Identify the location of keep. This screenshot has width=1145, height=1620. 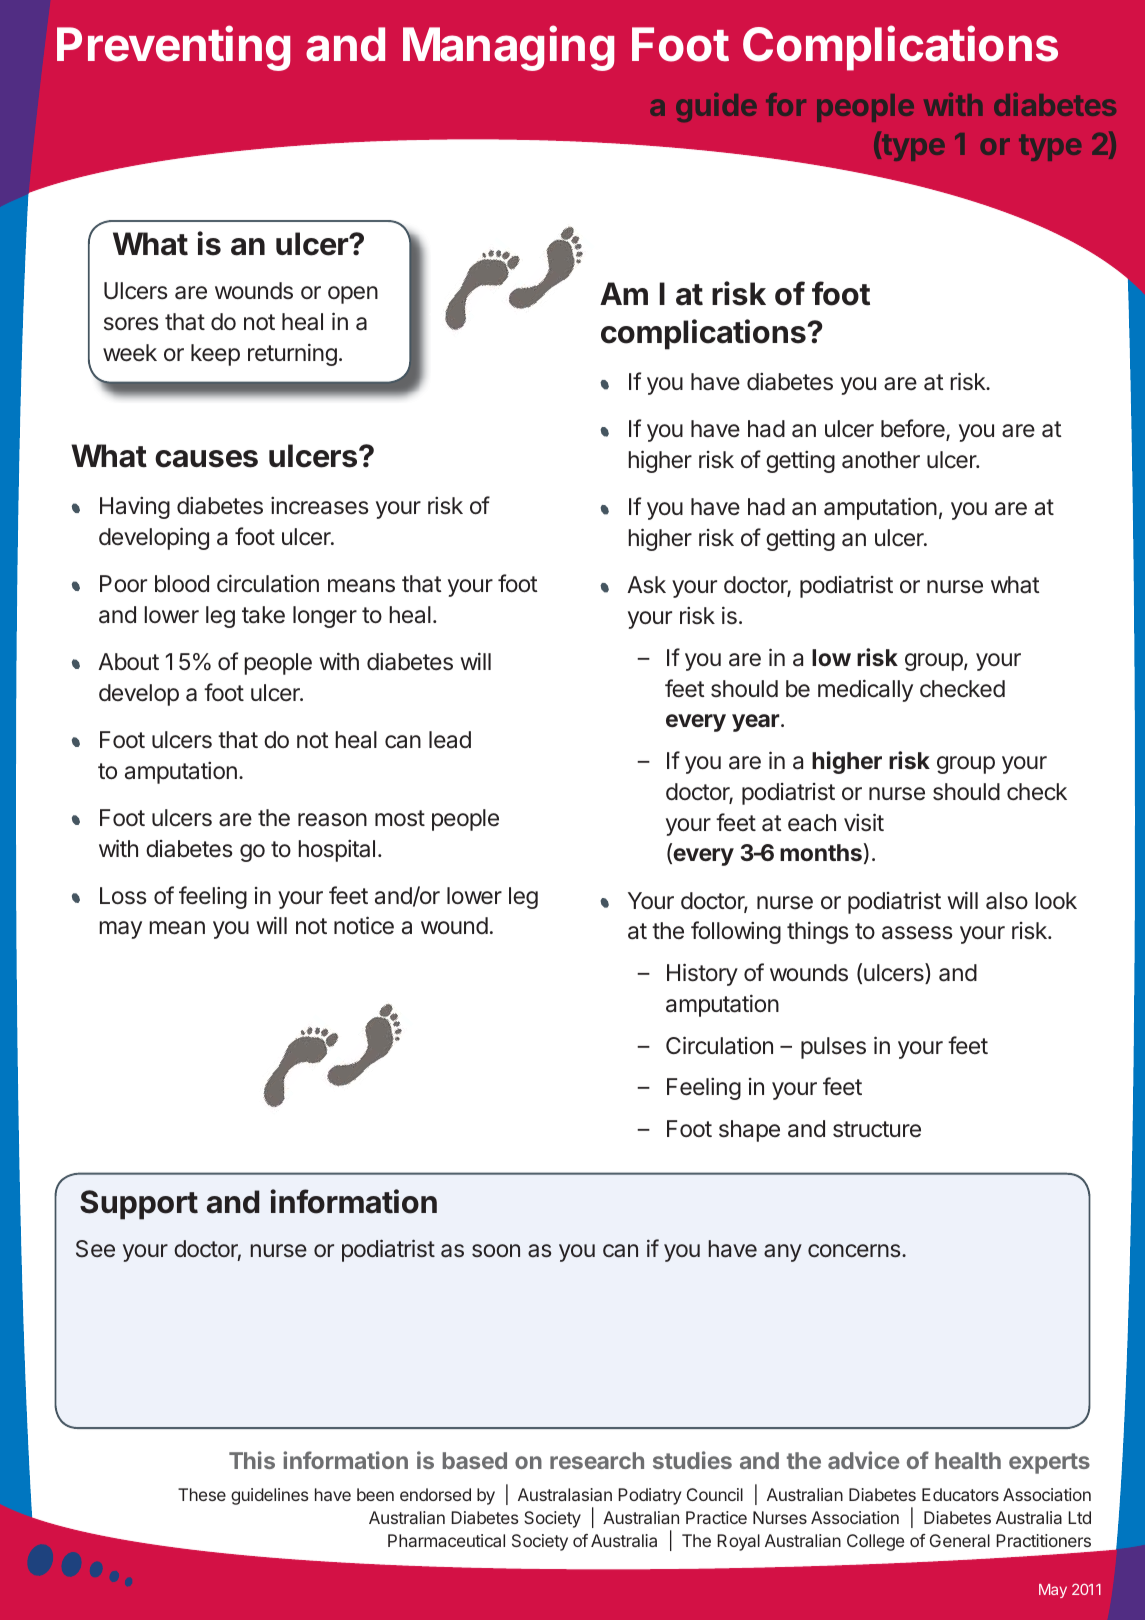
(215, 355).
